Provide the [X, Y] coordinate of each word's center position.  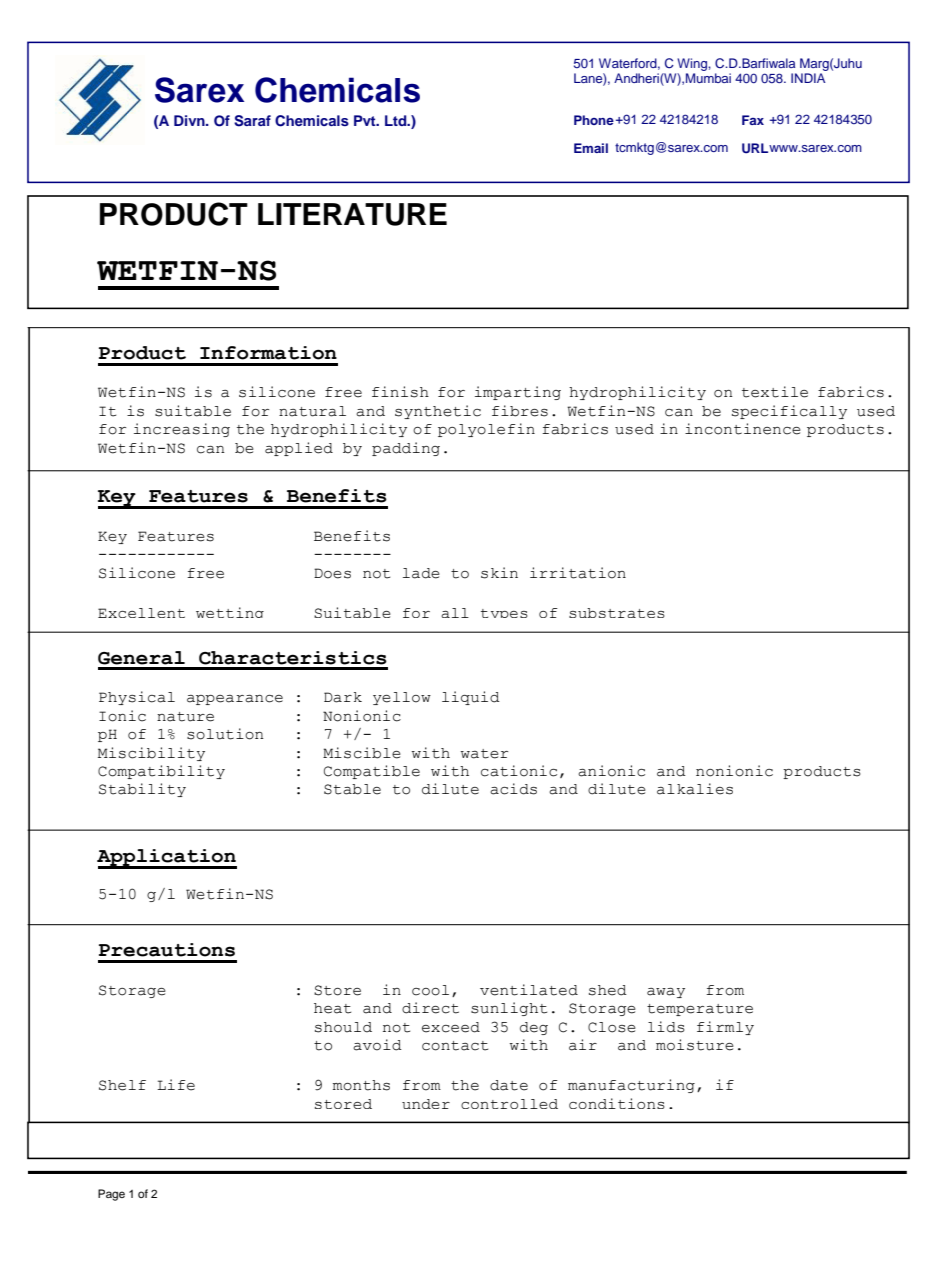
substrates [617, 613]
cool [430, 990]
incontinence [743, 429]
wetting [230, 612]
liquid [471, 698]
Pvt [366, 120]
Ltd [397, 120]
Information [268, 353]
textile [775, 392]
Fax [753, 120]
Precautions [167, 950]
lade [421, 573]
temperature [700, 1010]
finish [400, 392]
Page [111, 1195]
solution [225, 734]
